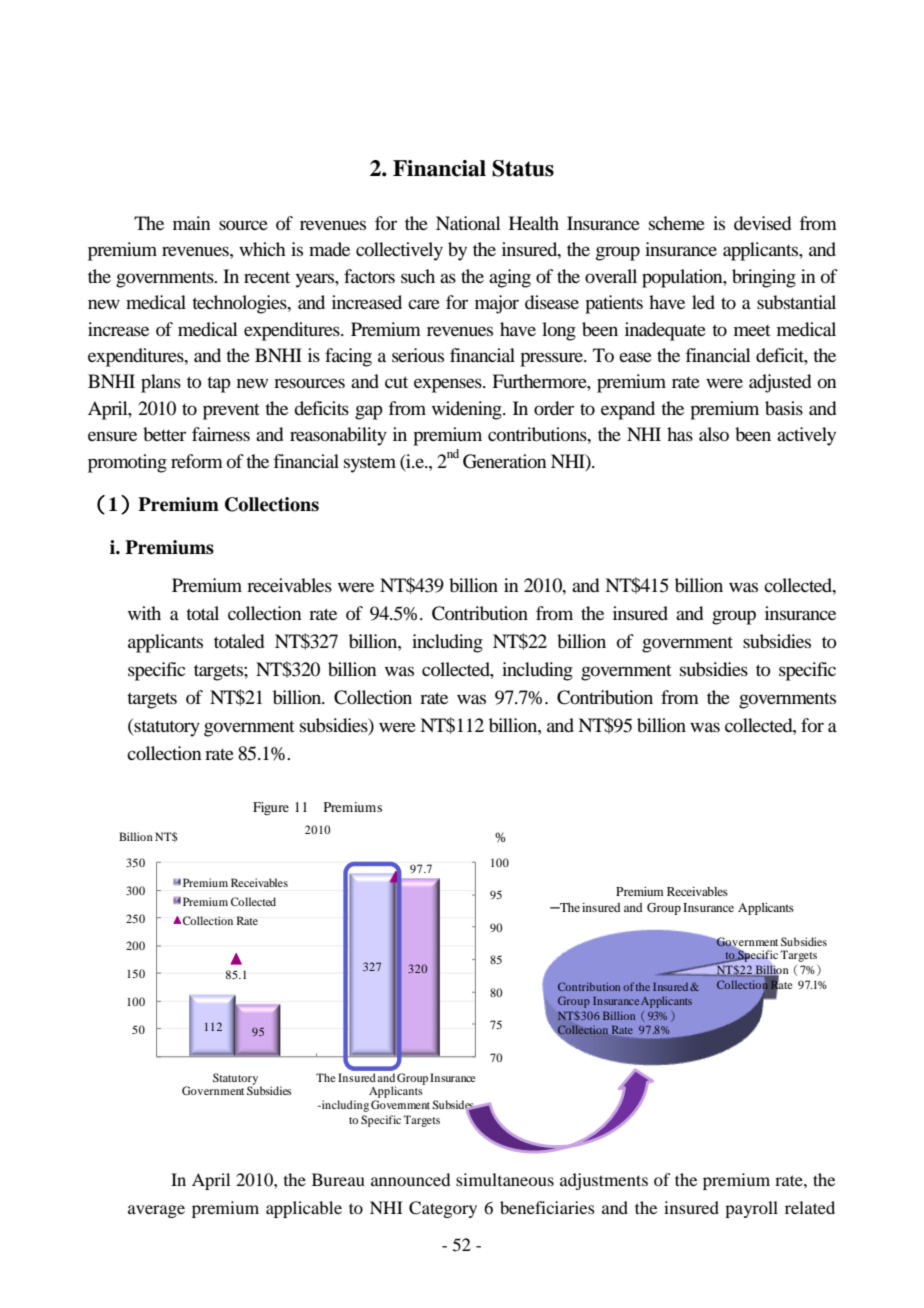  I want to click on devised, so click(762, 223).
